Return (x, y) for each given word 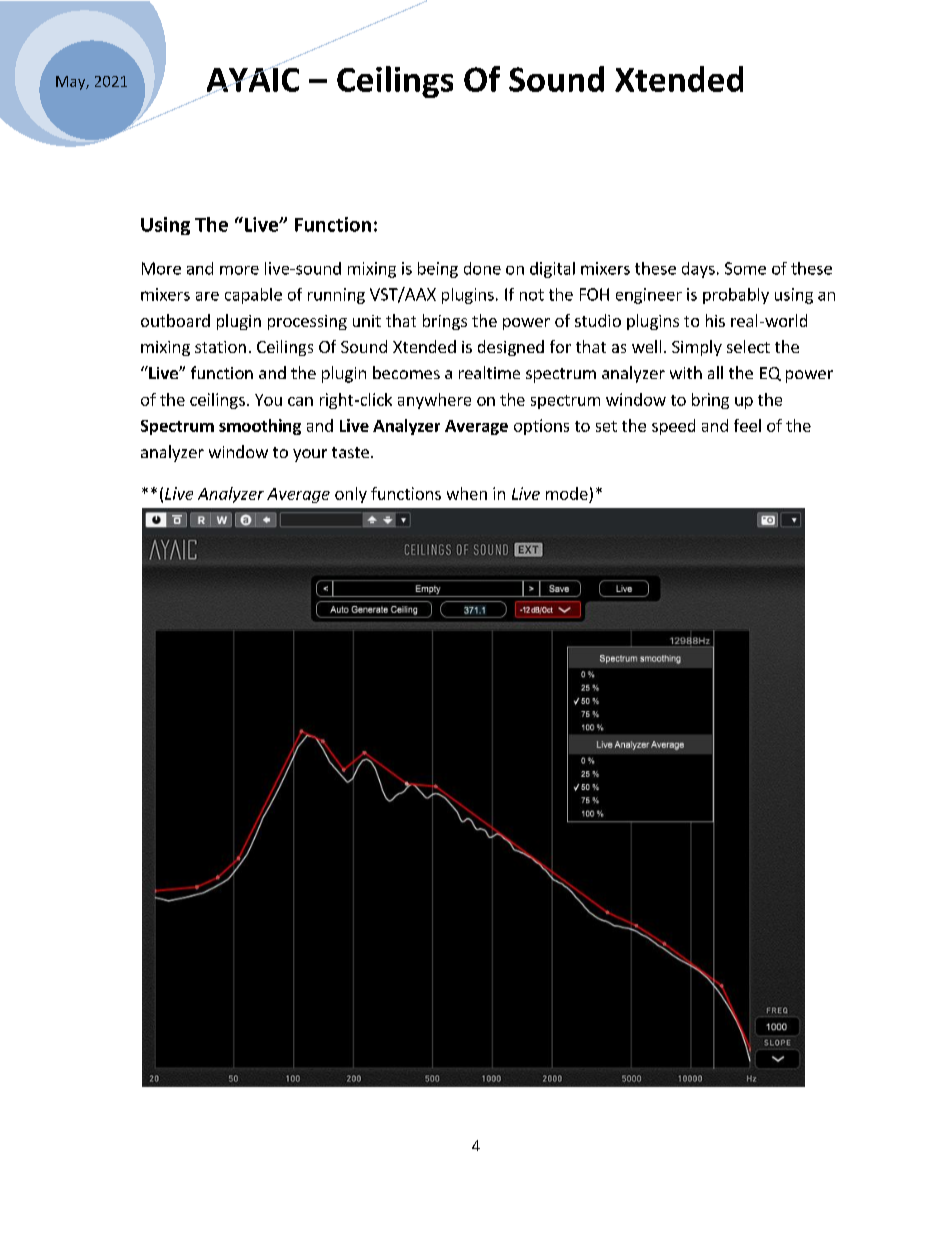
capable (253, 296)
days (698, 270)
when (467, 493)
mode (567, 493)
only (351, 495)
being (438, 270)
